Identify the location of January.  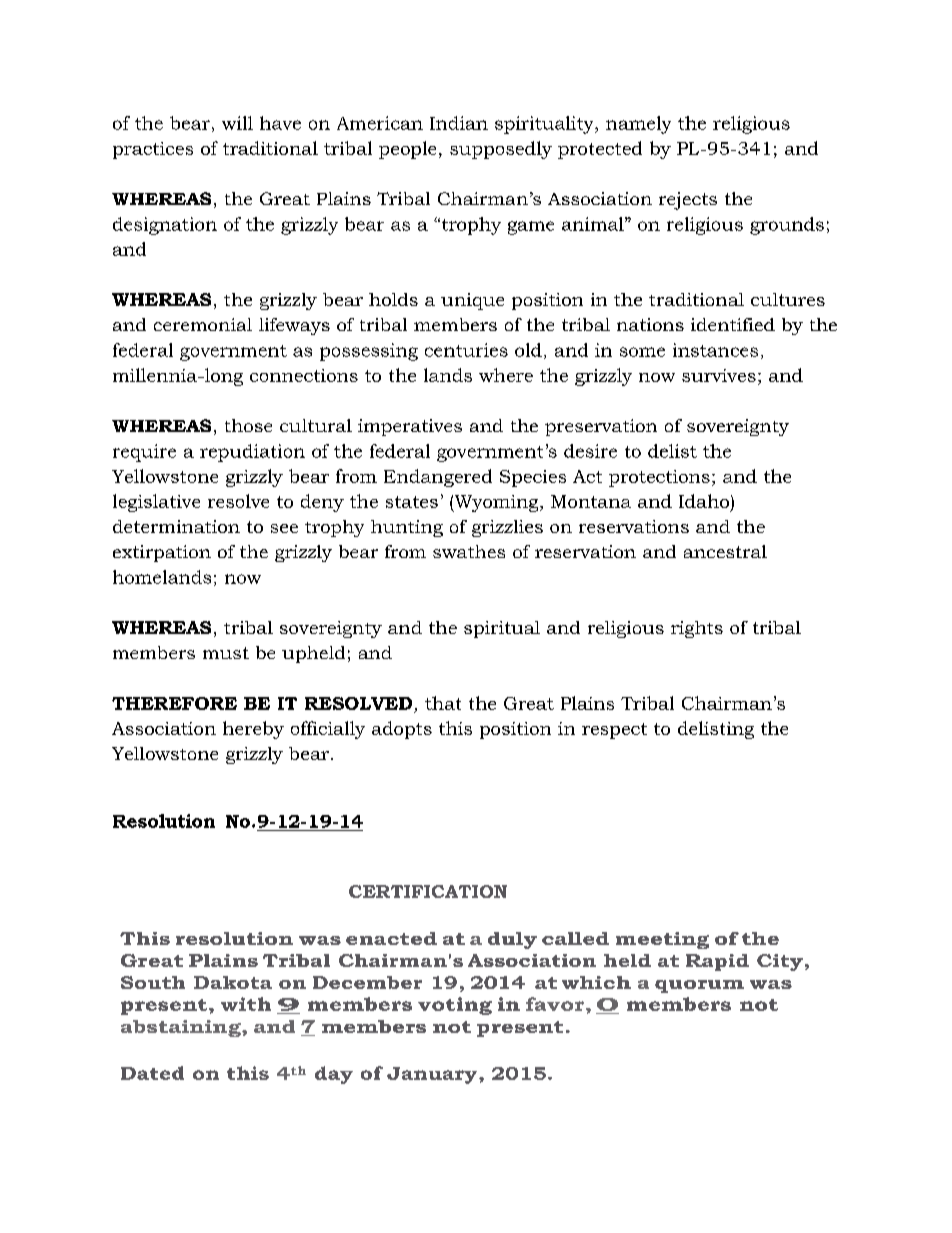
(433, 1075).
